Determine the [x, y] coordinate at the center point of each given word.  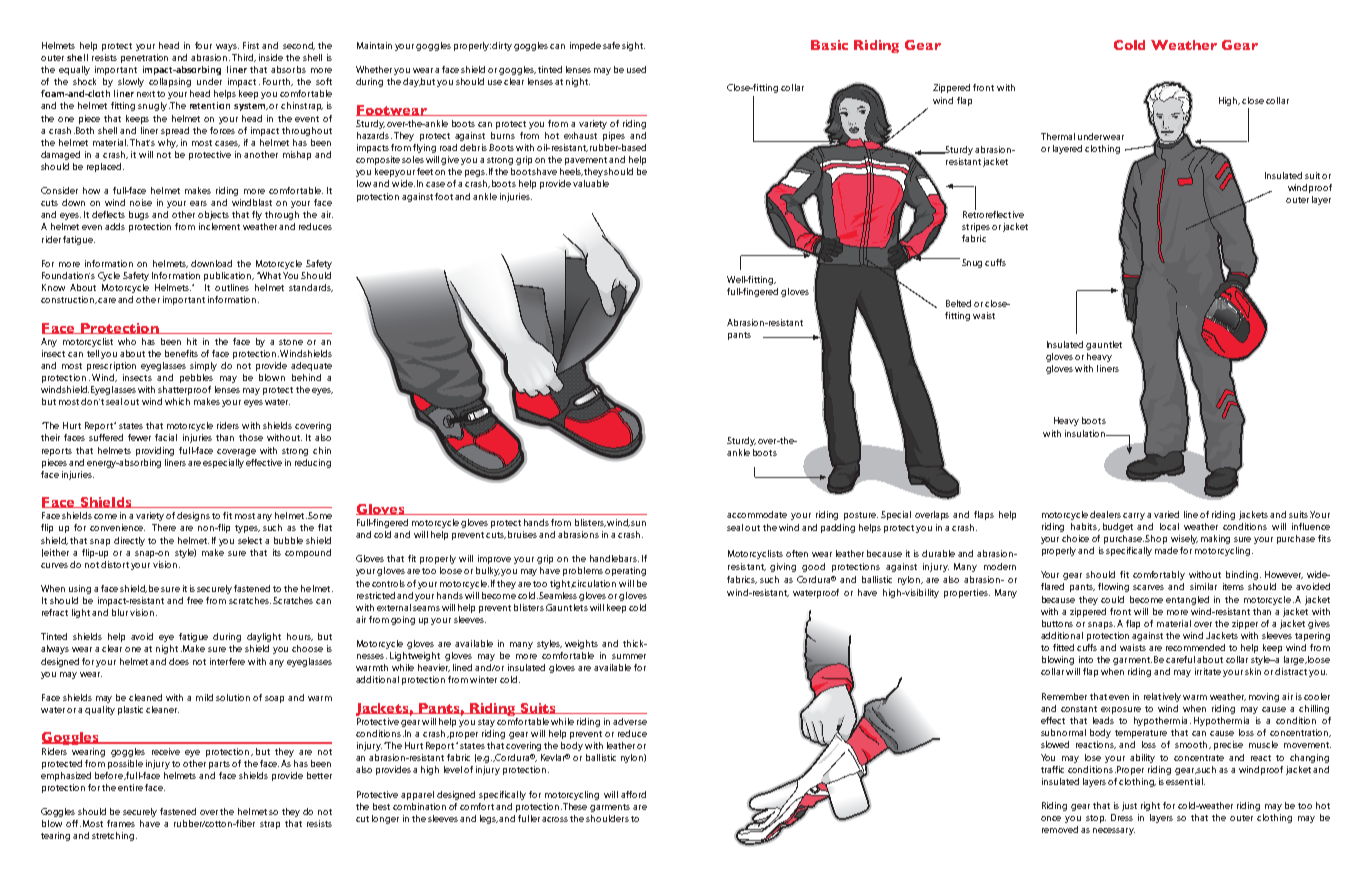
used [636, 69]
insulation [1086, 433]
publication [229, 276]
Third [244, 58]
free [195, 600]
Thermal [1058, 136]
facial [166, 437]
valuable [591, 183]
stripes [976, 227]
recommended [1195, 647]
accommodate [757, 514]
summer [629, 656]
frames [121, 823]
